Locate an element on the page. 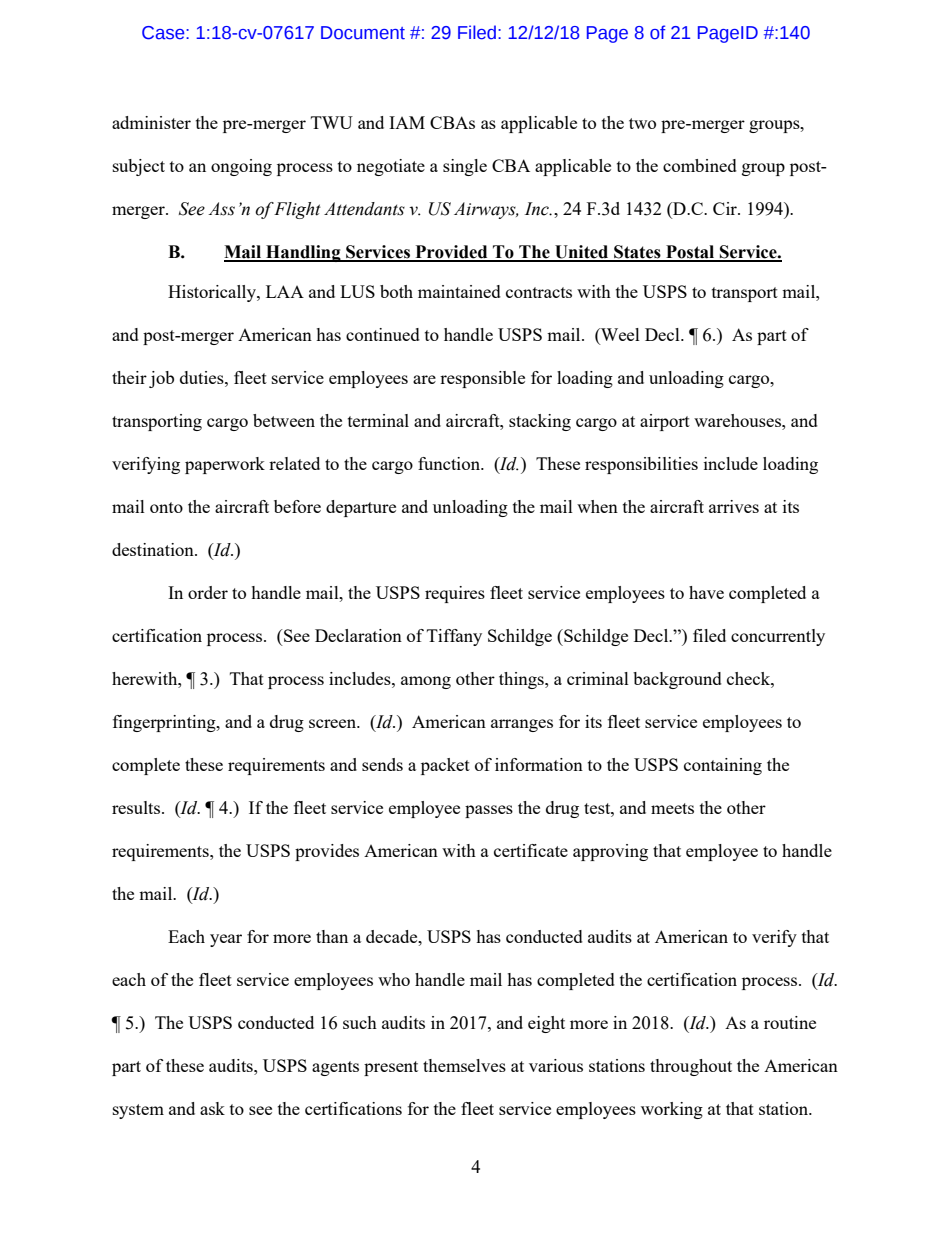 This document has height=1233, width=952. Provided is located at coordinates (451, 253).
